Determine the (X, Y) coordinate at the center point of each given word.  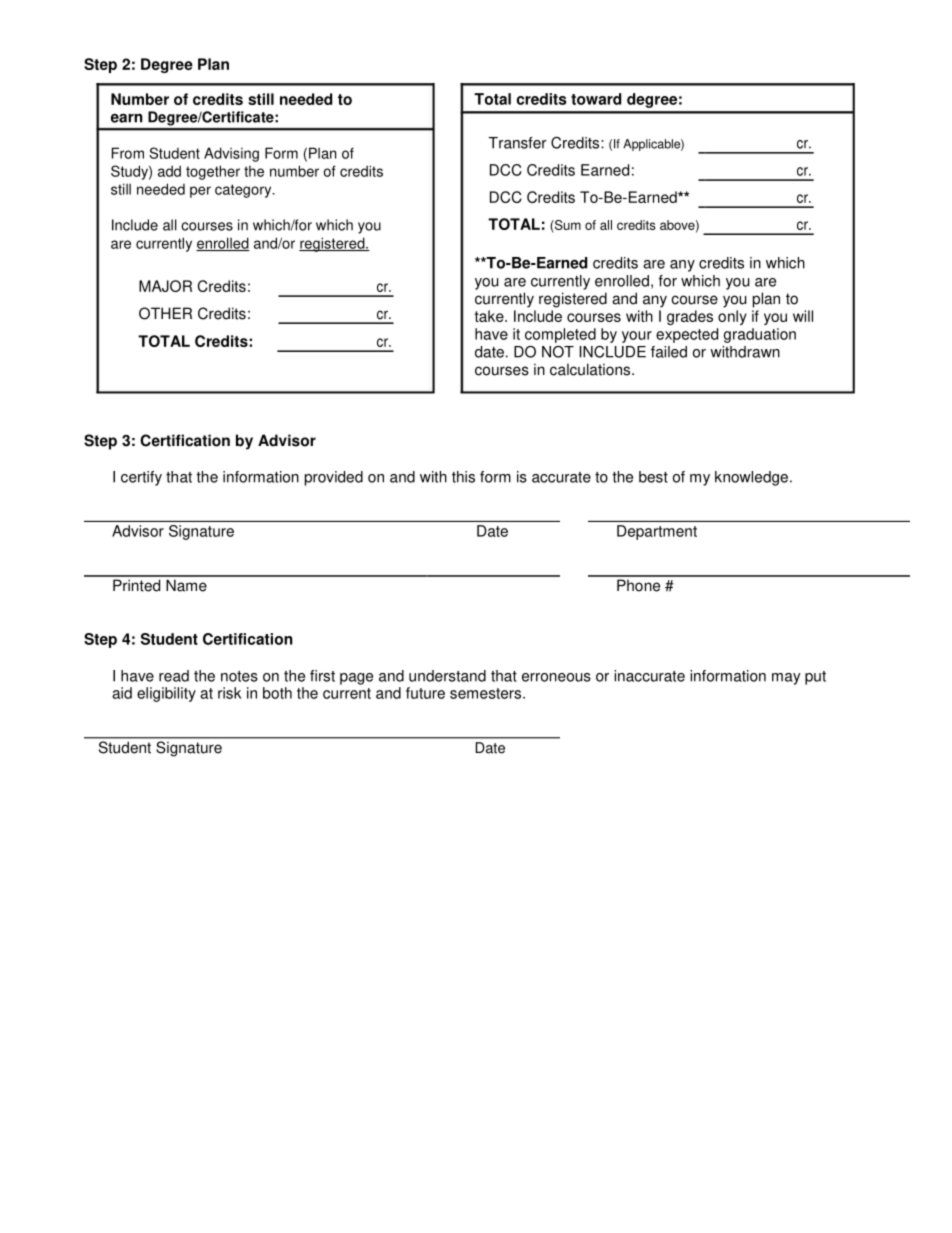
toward (596, 99)
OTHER (165, 313)
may (786, 679)
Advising (231, 154)
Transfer (518, 143)
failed (669, 352)
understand (447, 676)
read (174, 676)
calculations (591, 369)
